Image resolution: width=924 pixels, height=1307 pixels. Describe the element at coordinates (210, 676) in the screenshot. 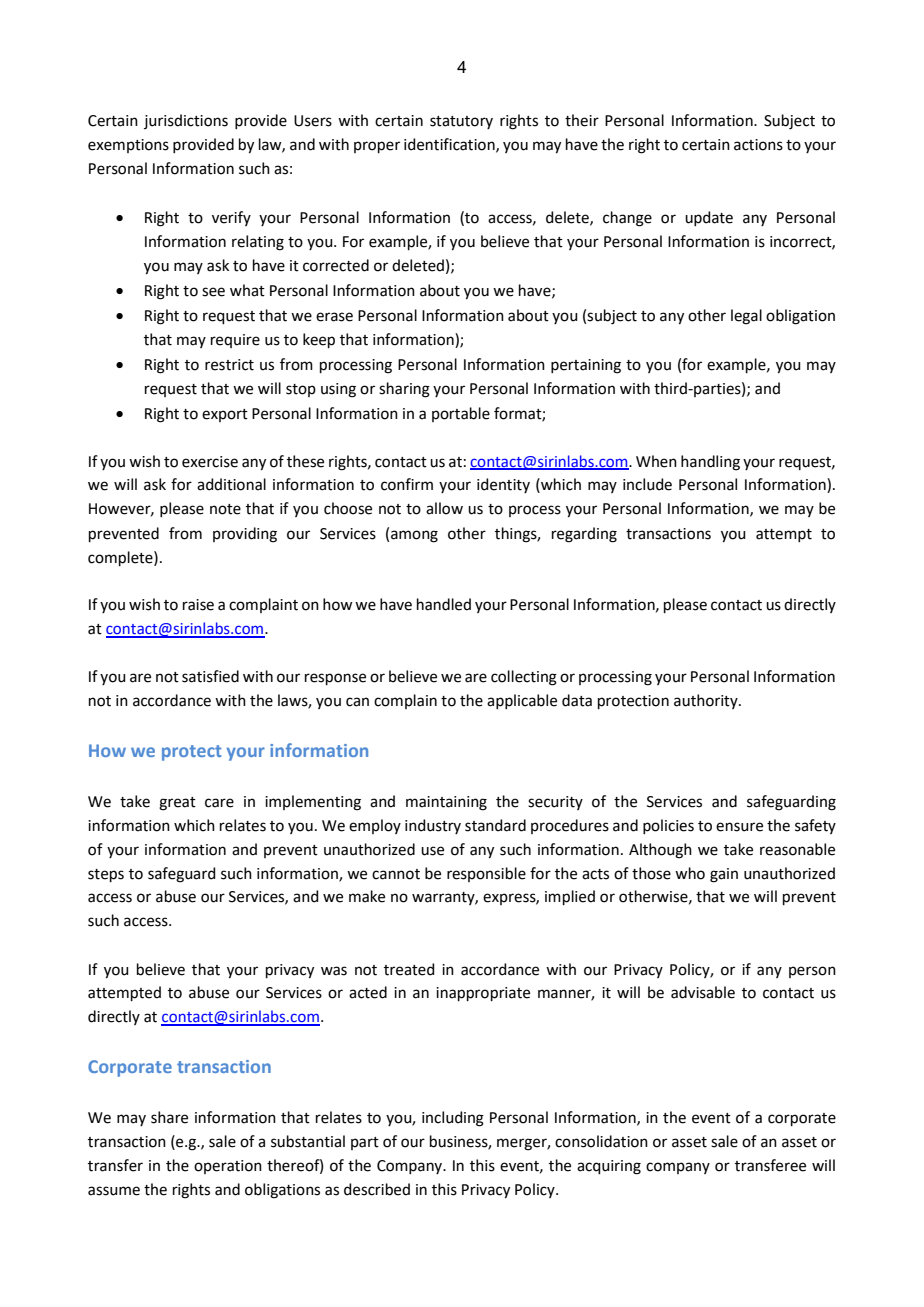

I see `satisfied` at that location.
